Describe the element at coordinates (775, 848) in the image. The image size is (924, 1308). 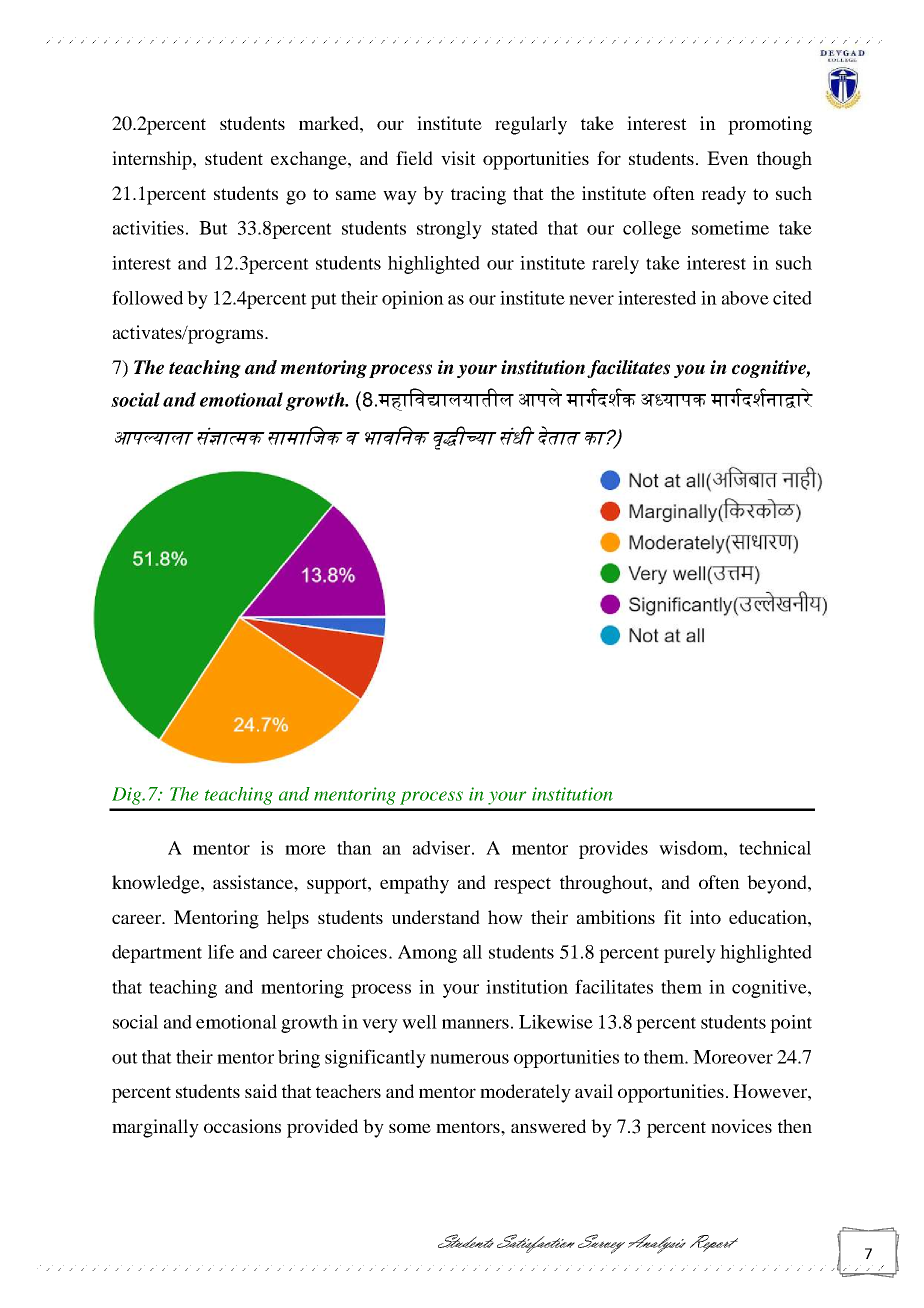
I see `technical` at that location.
